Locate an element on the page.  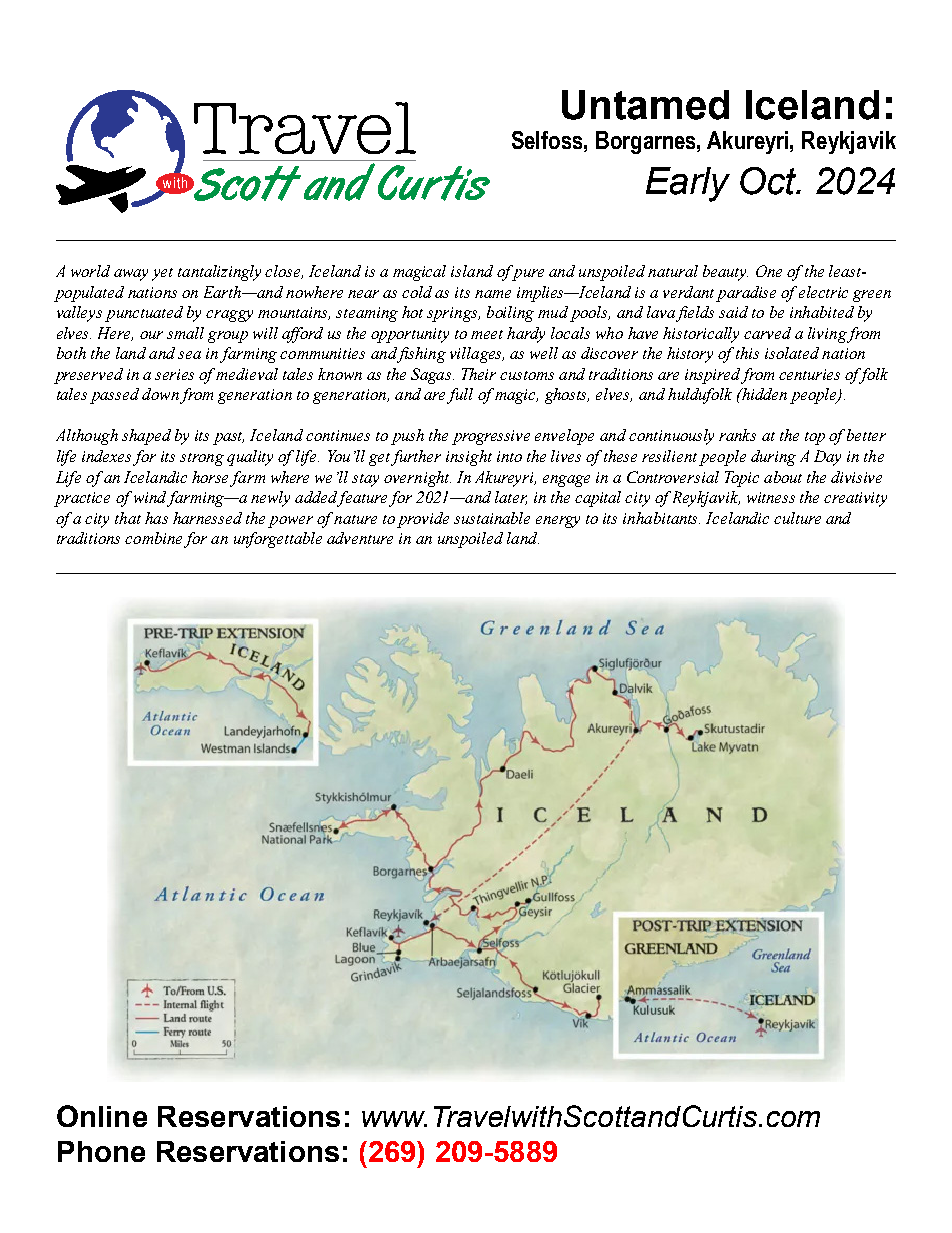
Oct is located at coordinates (769, 181).
